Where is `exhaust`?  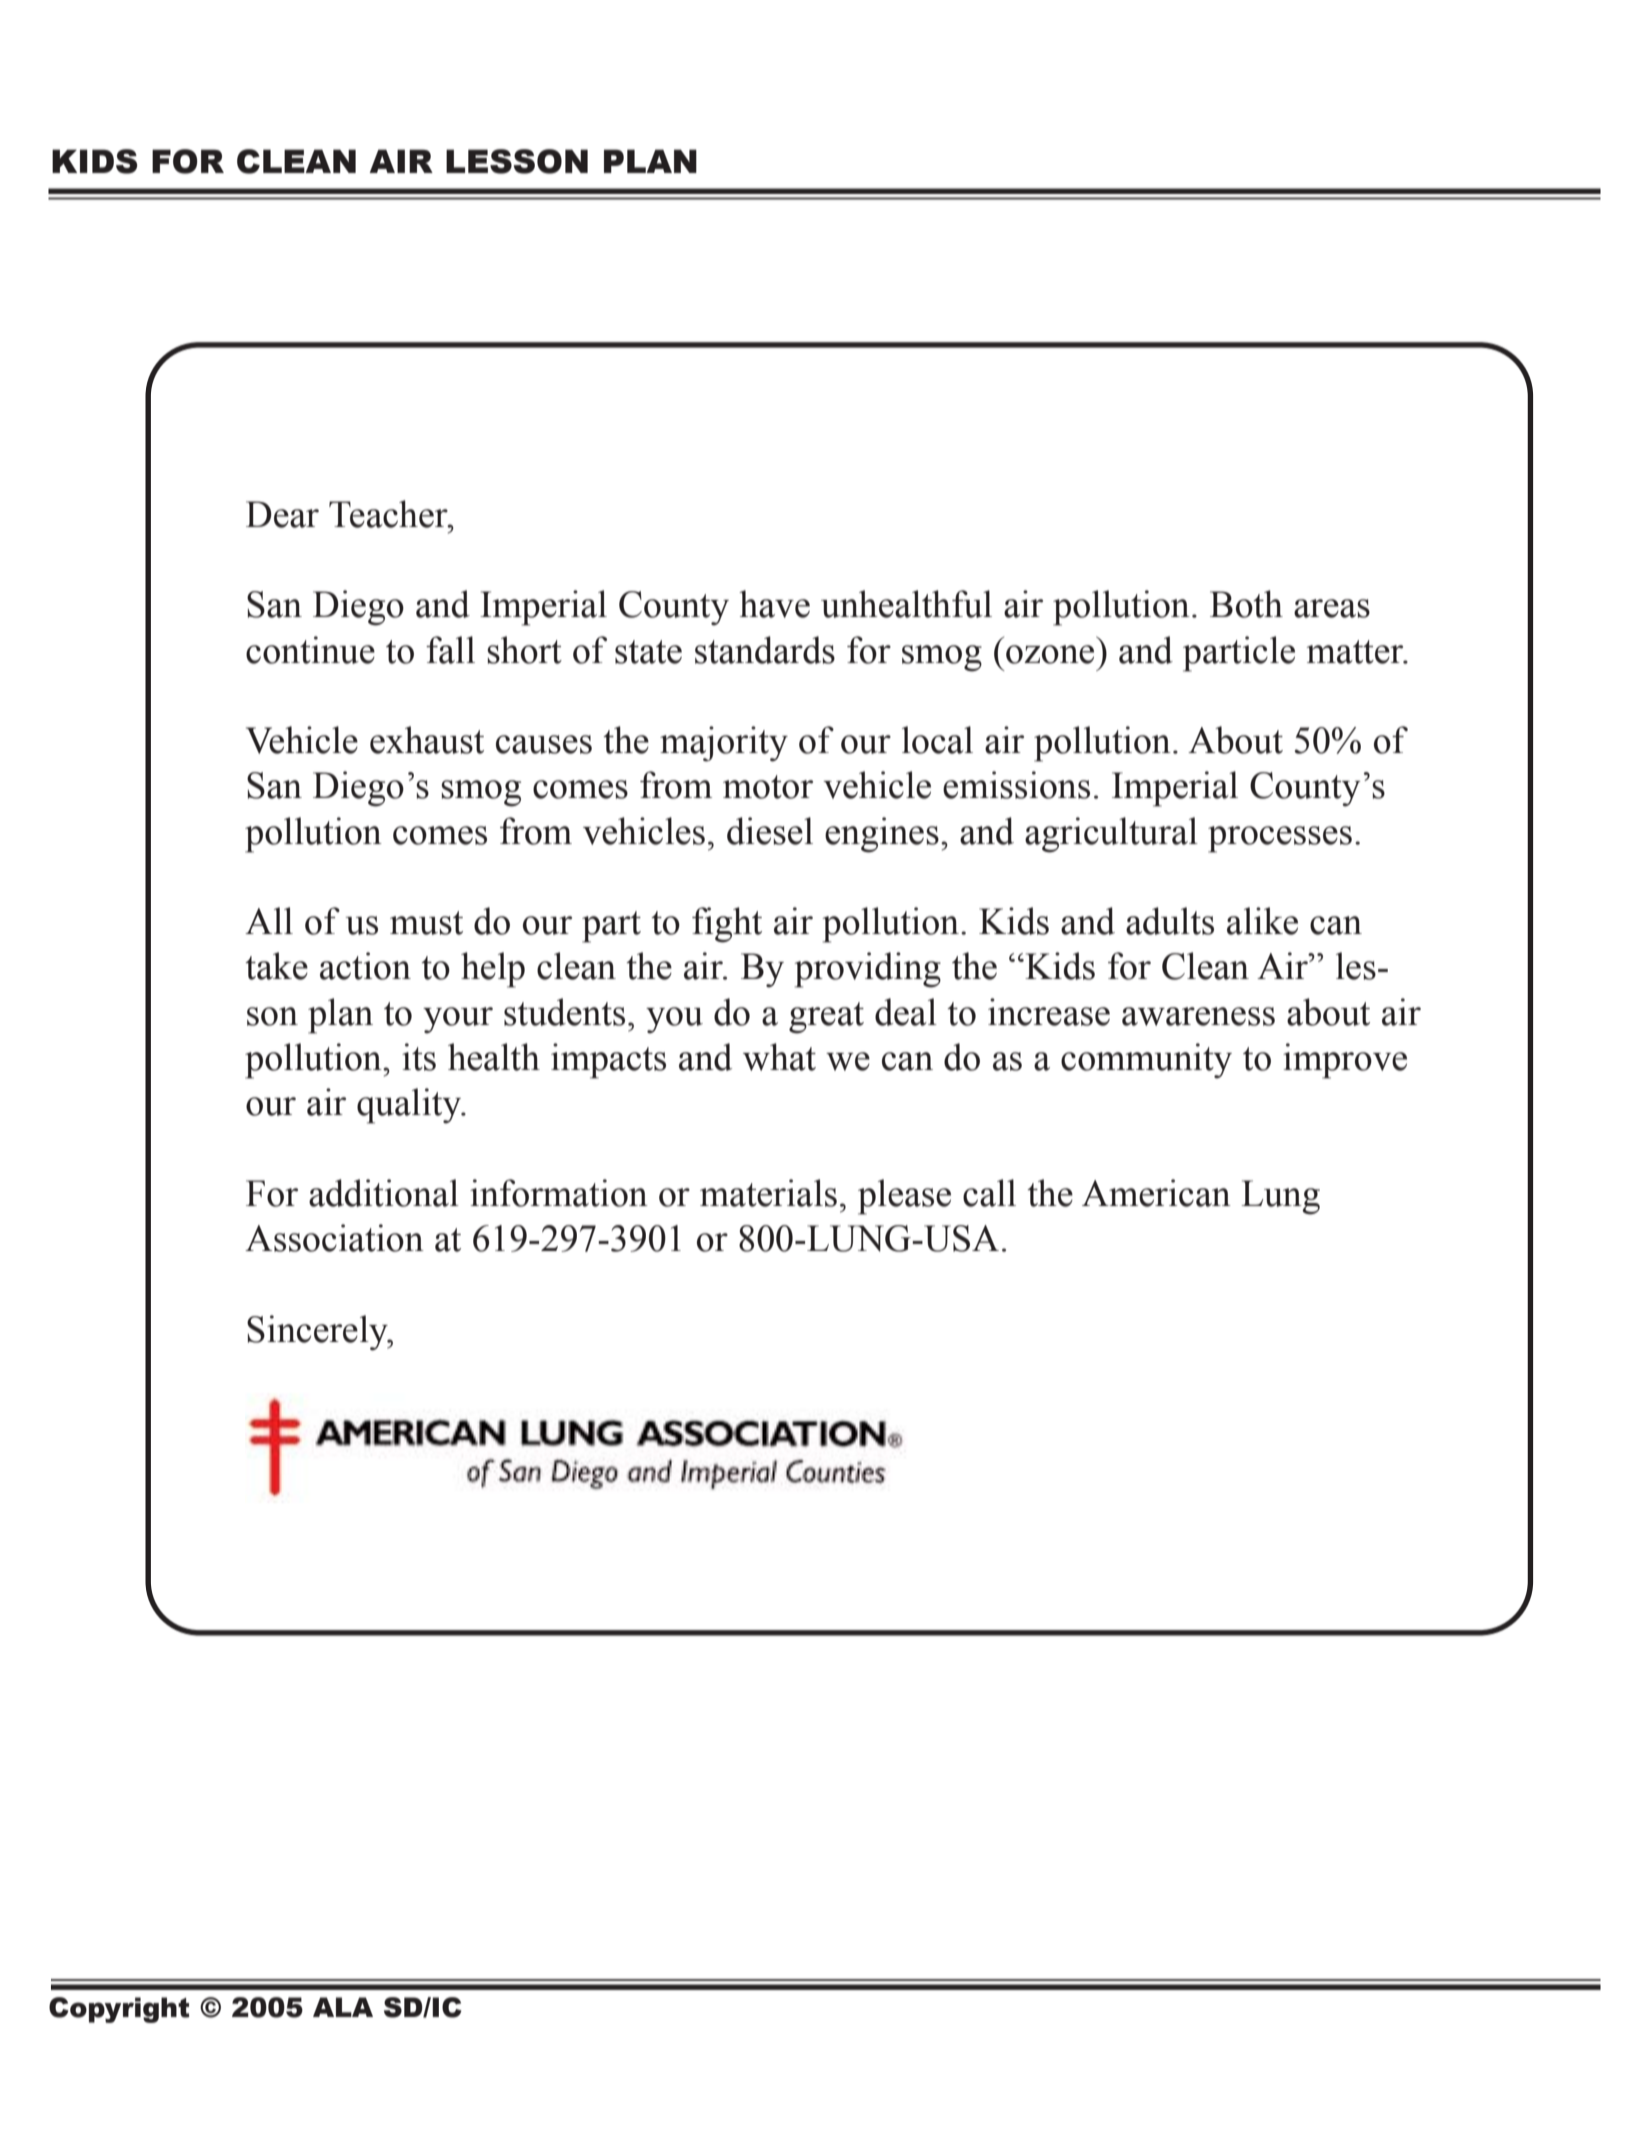
exhaust is located at coordinates (427, 740).
